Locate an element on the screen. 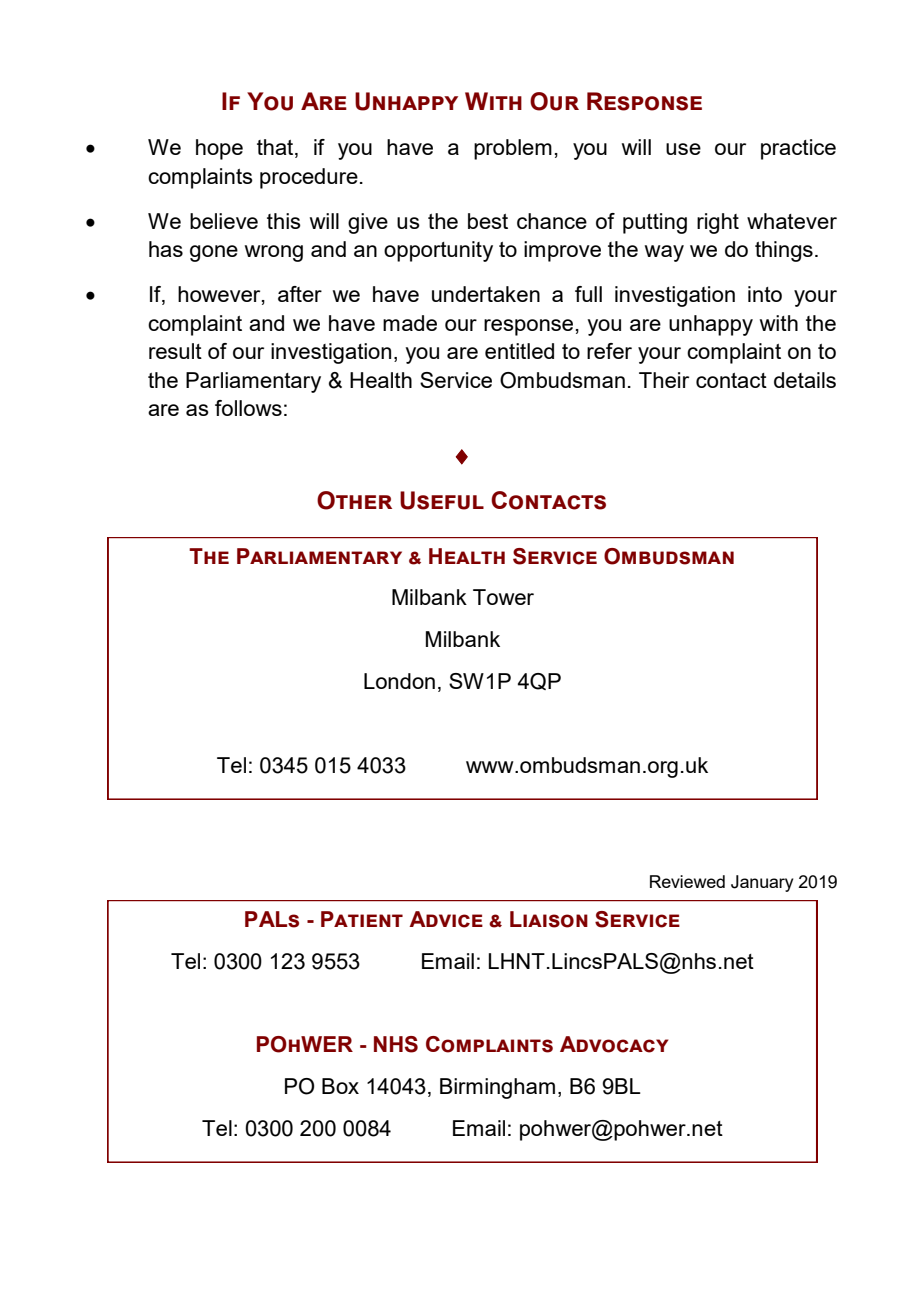 The width and height of the screenshot is (924, 1313). Useful is located at coordinates (442, 500).
